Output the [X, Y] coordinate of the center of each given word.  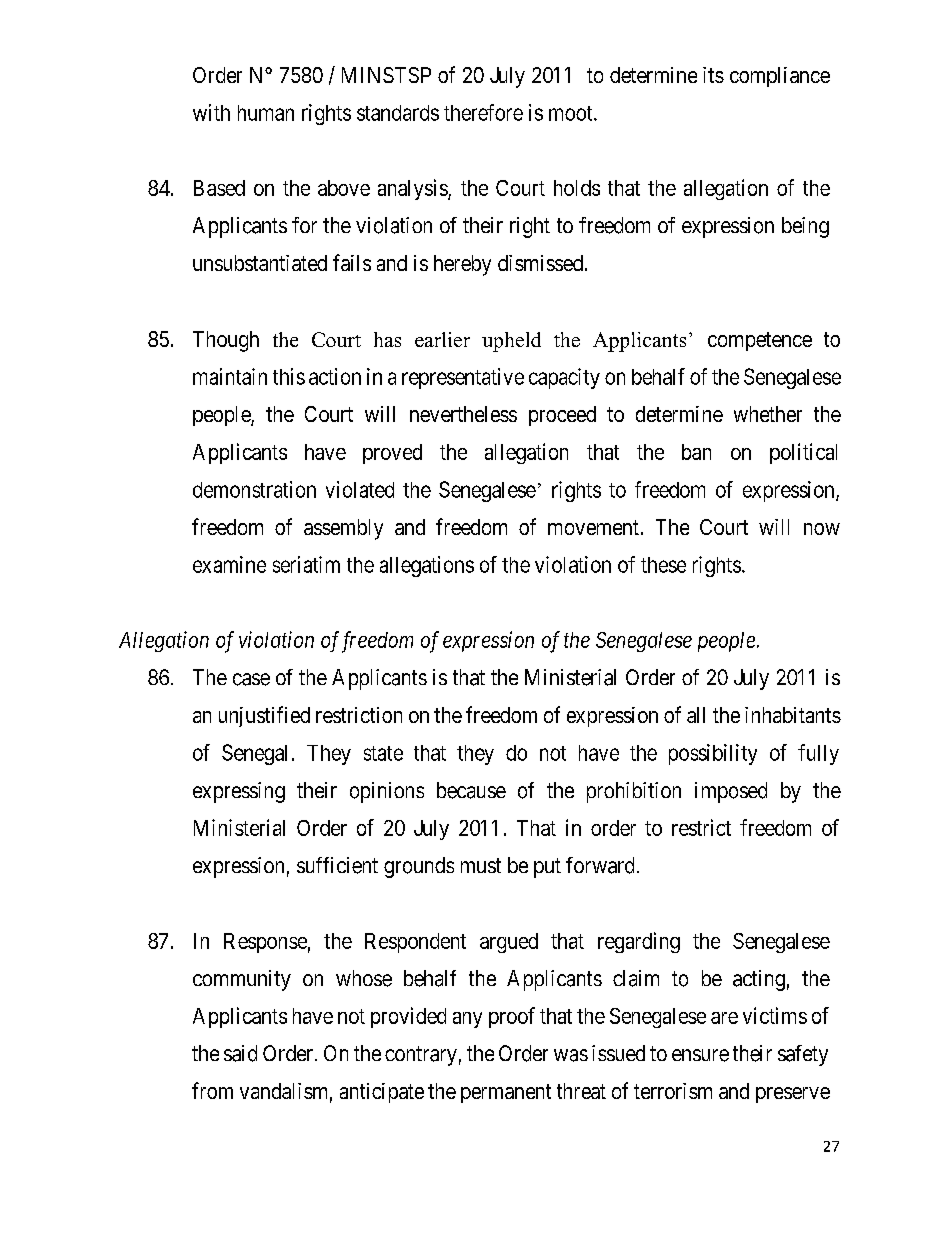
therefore [483, 112]
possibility [713, 754]
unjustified [264, 716]
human [266, 113]
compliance [780, 77]
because [471, 790]
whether [768, 414]
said [240, 1053]
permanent [506, 1093]
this [289, 376]
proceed [562, 416]
